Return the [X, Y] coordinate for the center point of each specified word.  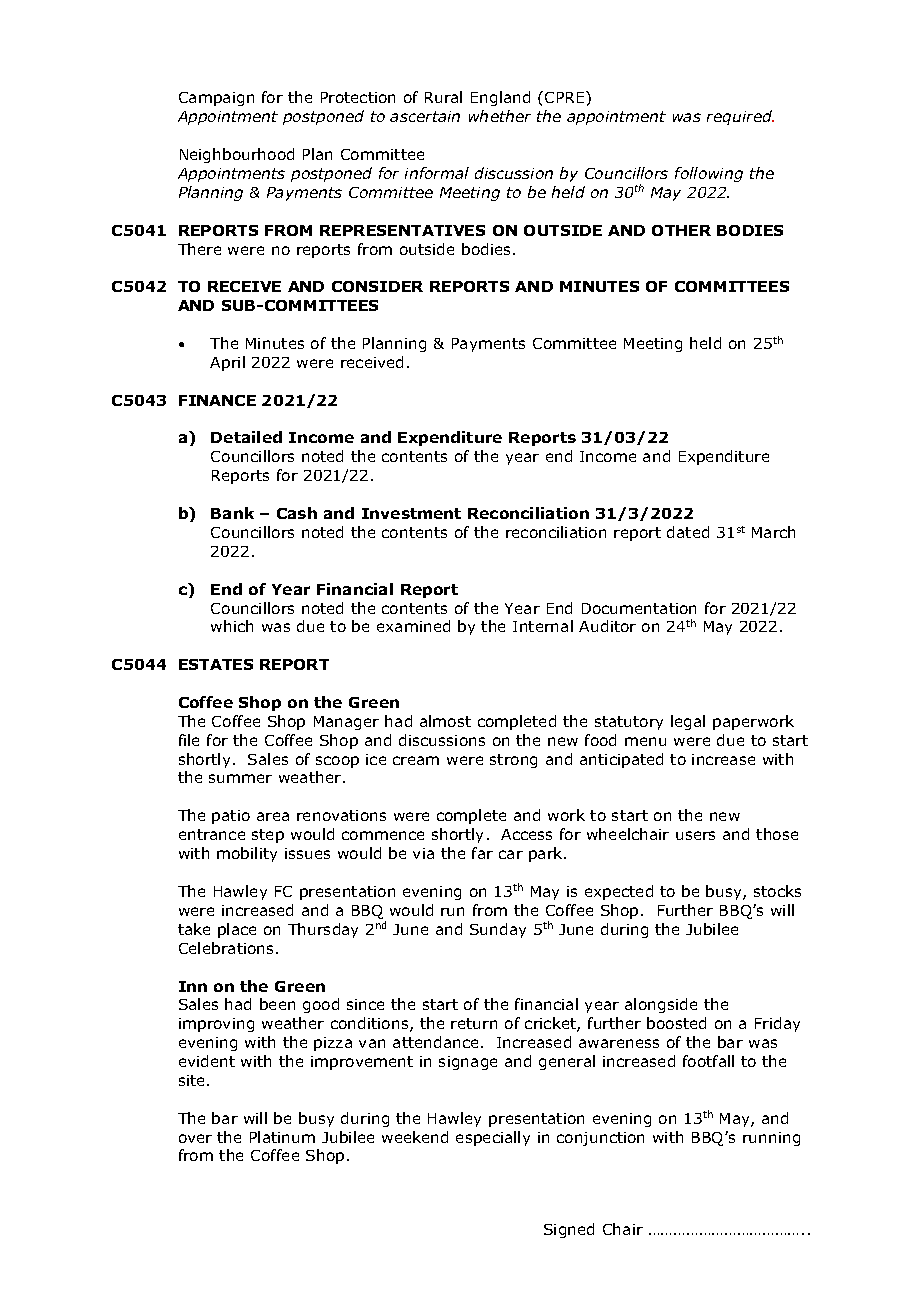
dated [688, 532]
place [237, 930]
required [740, 117]
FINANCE [217, 400]
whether [500, 116]
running [771, 1139]
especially [493, 1138]
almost [445, 721]
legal [688, 722]
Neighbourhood [237, 155]
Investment [411, 513]
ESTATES [216, 664]
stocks [777, 891]
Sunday [498, 930]
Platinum [282, 1137]
